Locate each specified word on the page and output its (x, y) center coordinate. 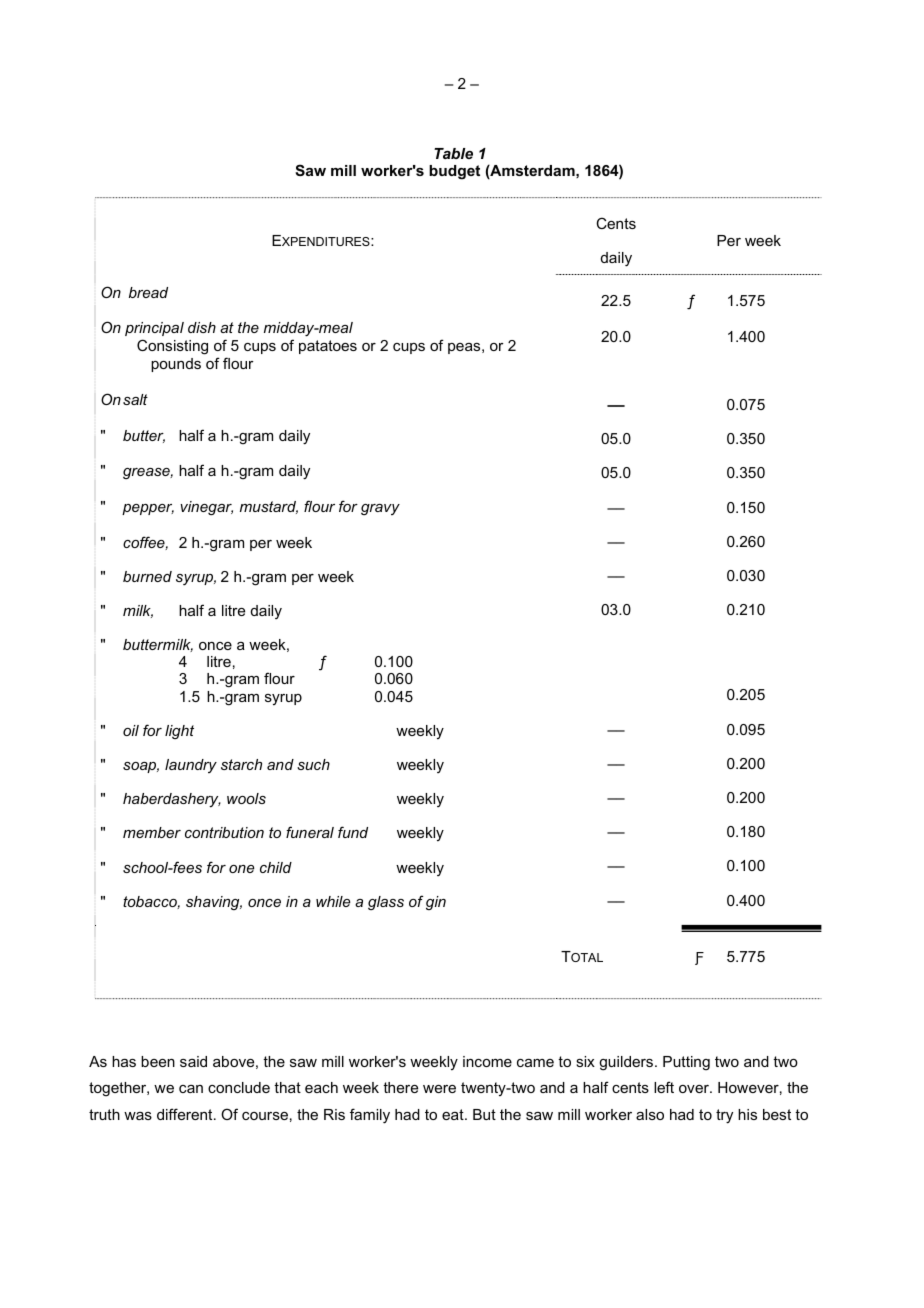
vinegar (206, 508)
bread (148, 292)
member (152, 832)
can (191, 1089)
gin (436, 903)
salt (135, 399)
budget (454, 172)
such (313, 764)
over (695, 1089)
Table (453, 153)
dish (202, 327)
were (439, 1089)
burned (147, 576)
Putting (686, 1063)
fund (353, 832)
